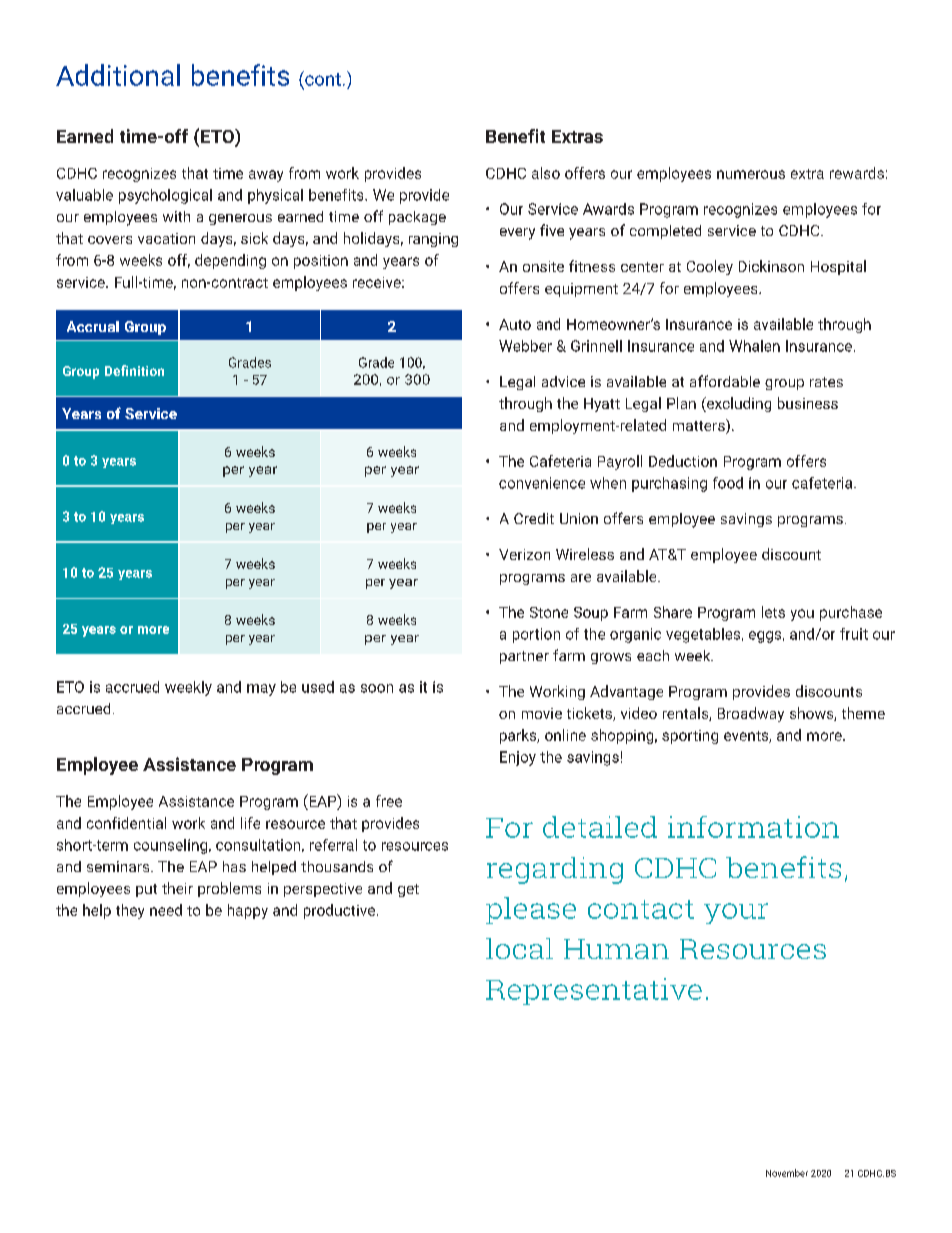 The height and width of the document is (1233, 952). What do you see at coordinates (261, 690) in the document?
I see `may` at bounding box center [261, 690].
